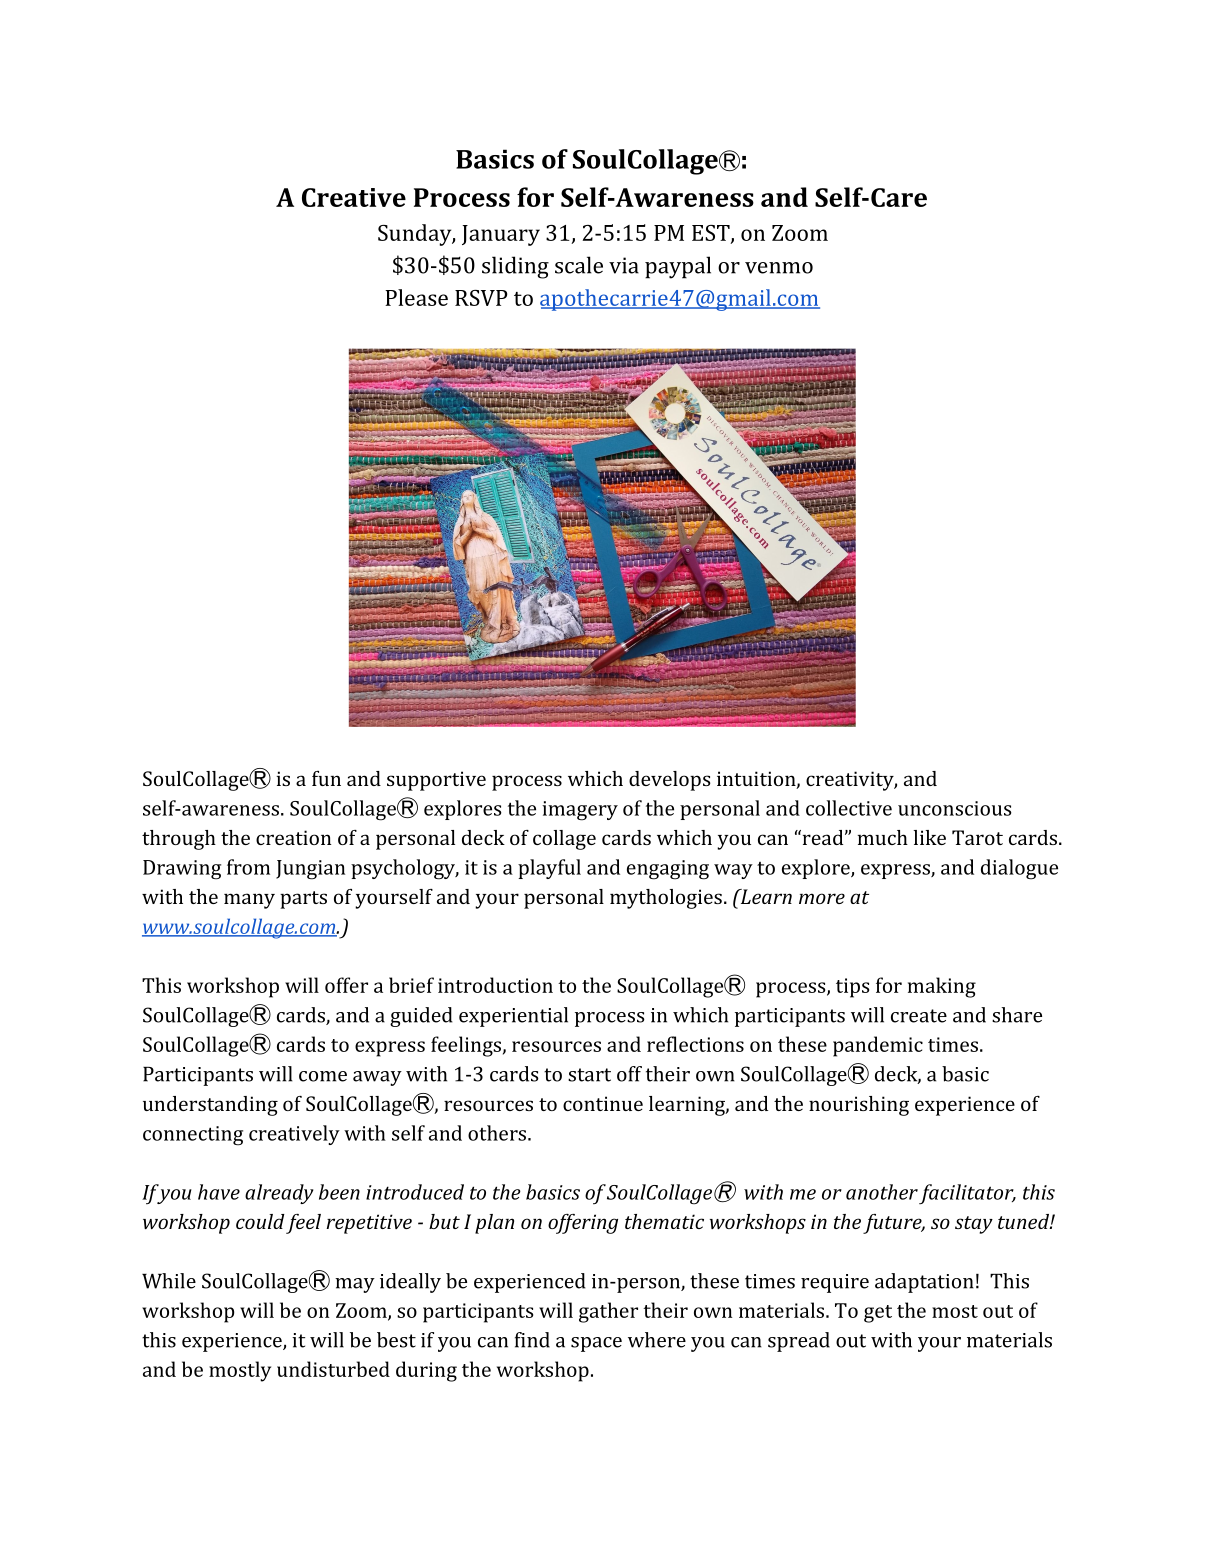 The image size is (1206, 1560). I want to click on scale, so click(579, 265).
